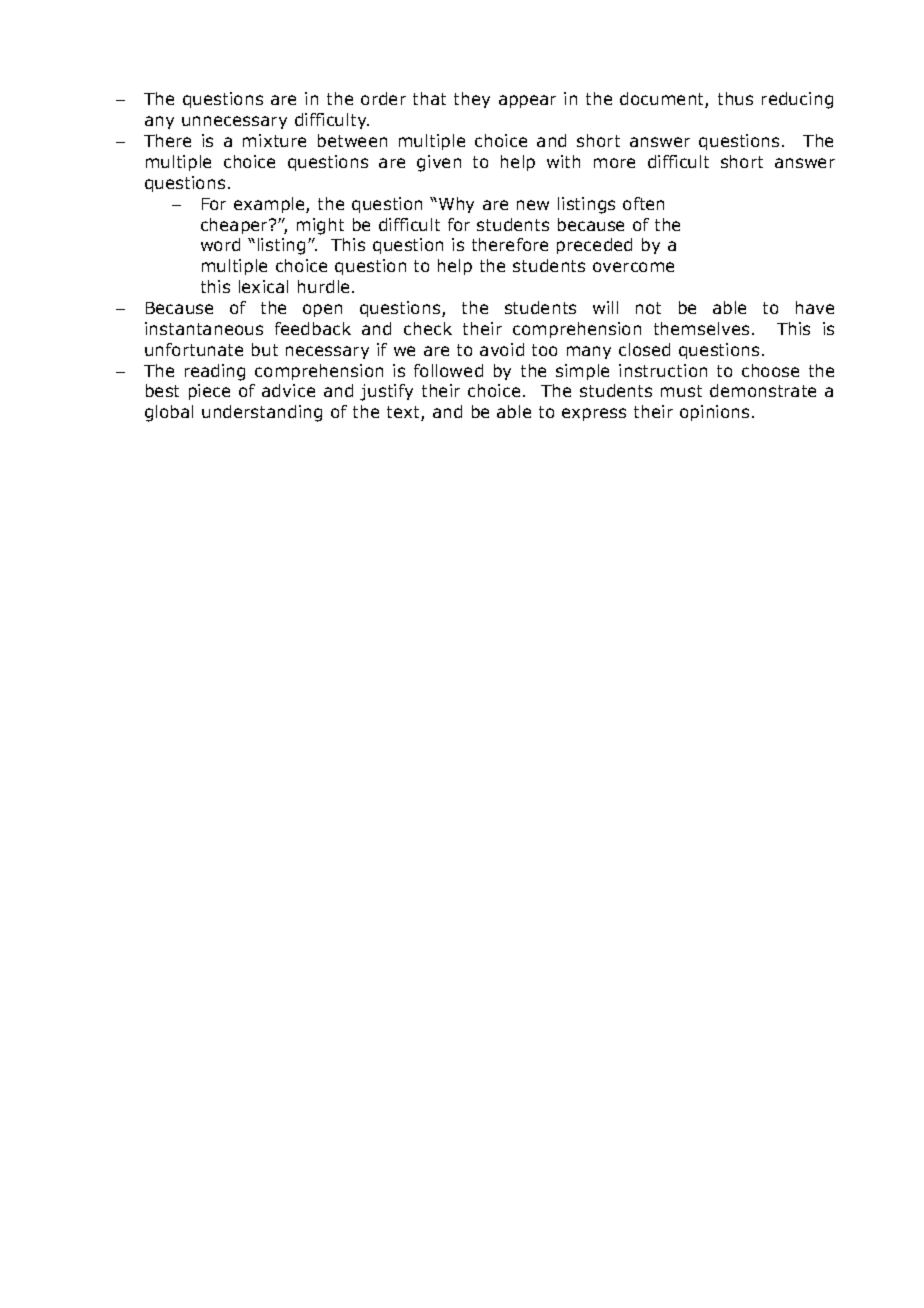  What do you see at coordinates (220, 244) in the document?
I see `word` at bounding box center [220, 244].
